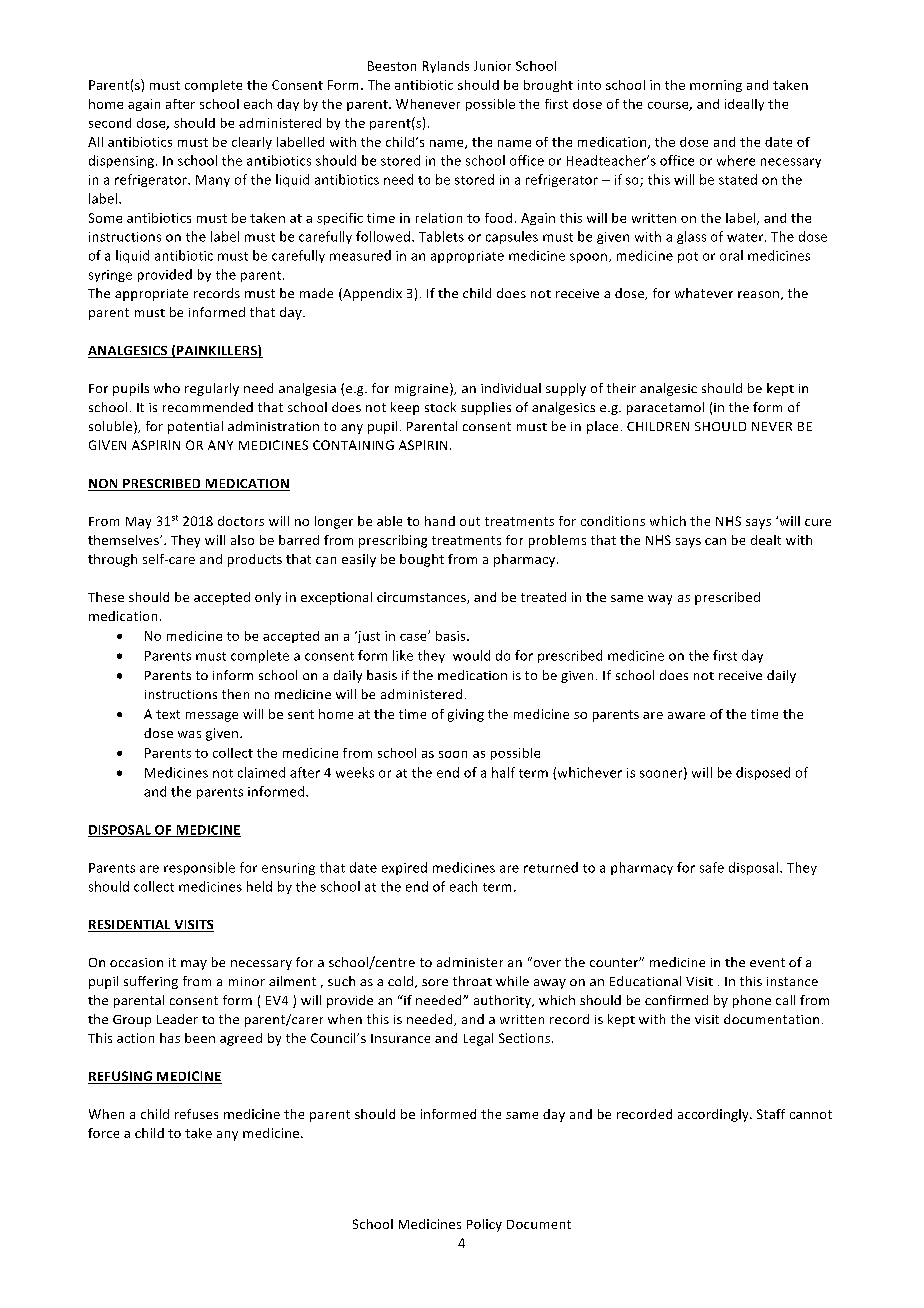 This screenshot has height=1308, width=924. Describe the element at coordinates (686, 715) in the screenshot. I see `aware` at that location.
